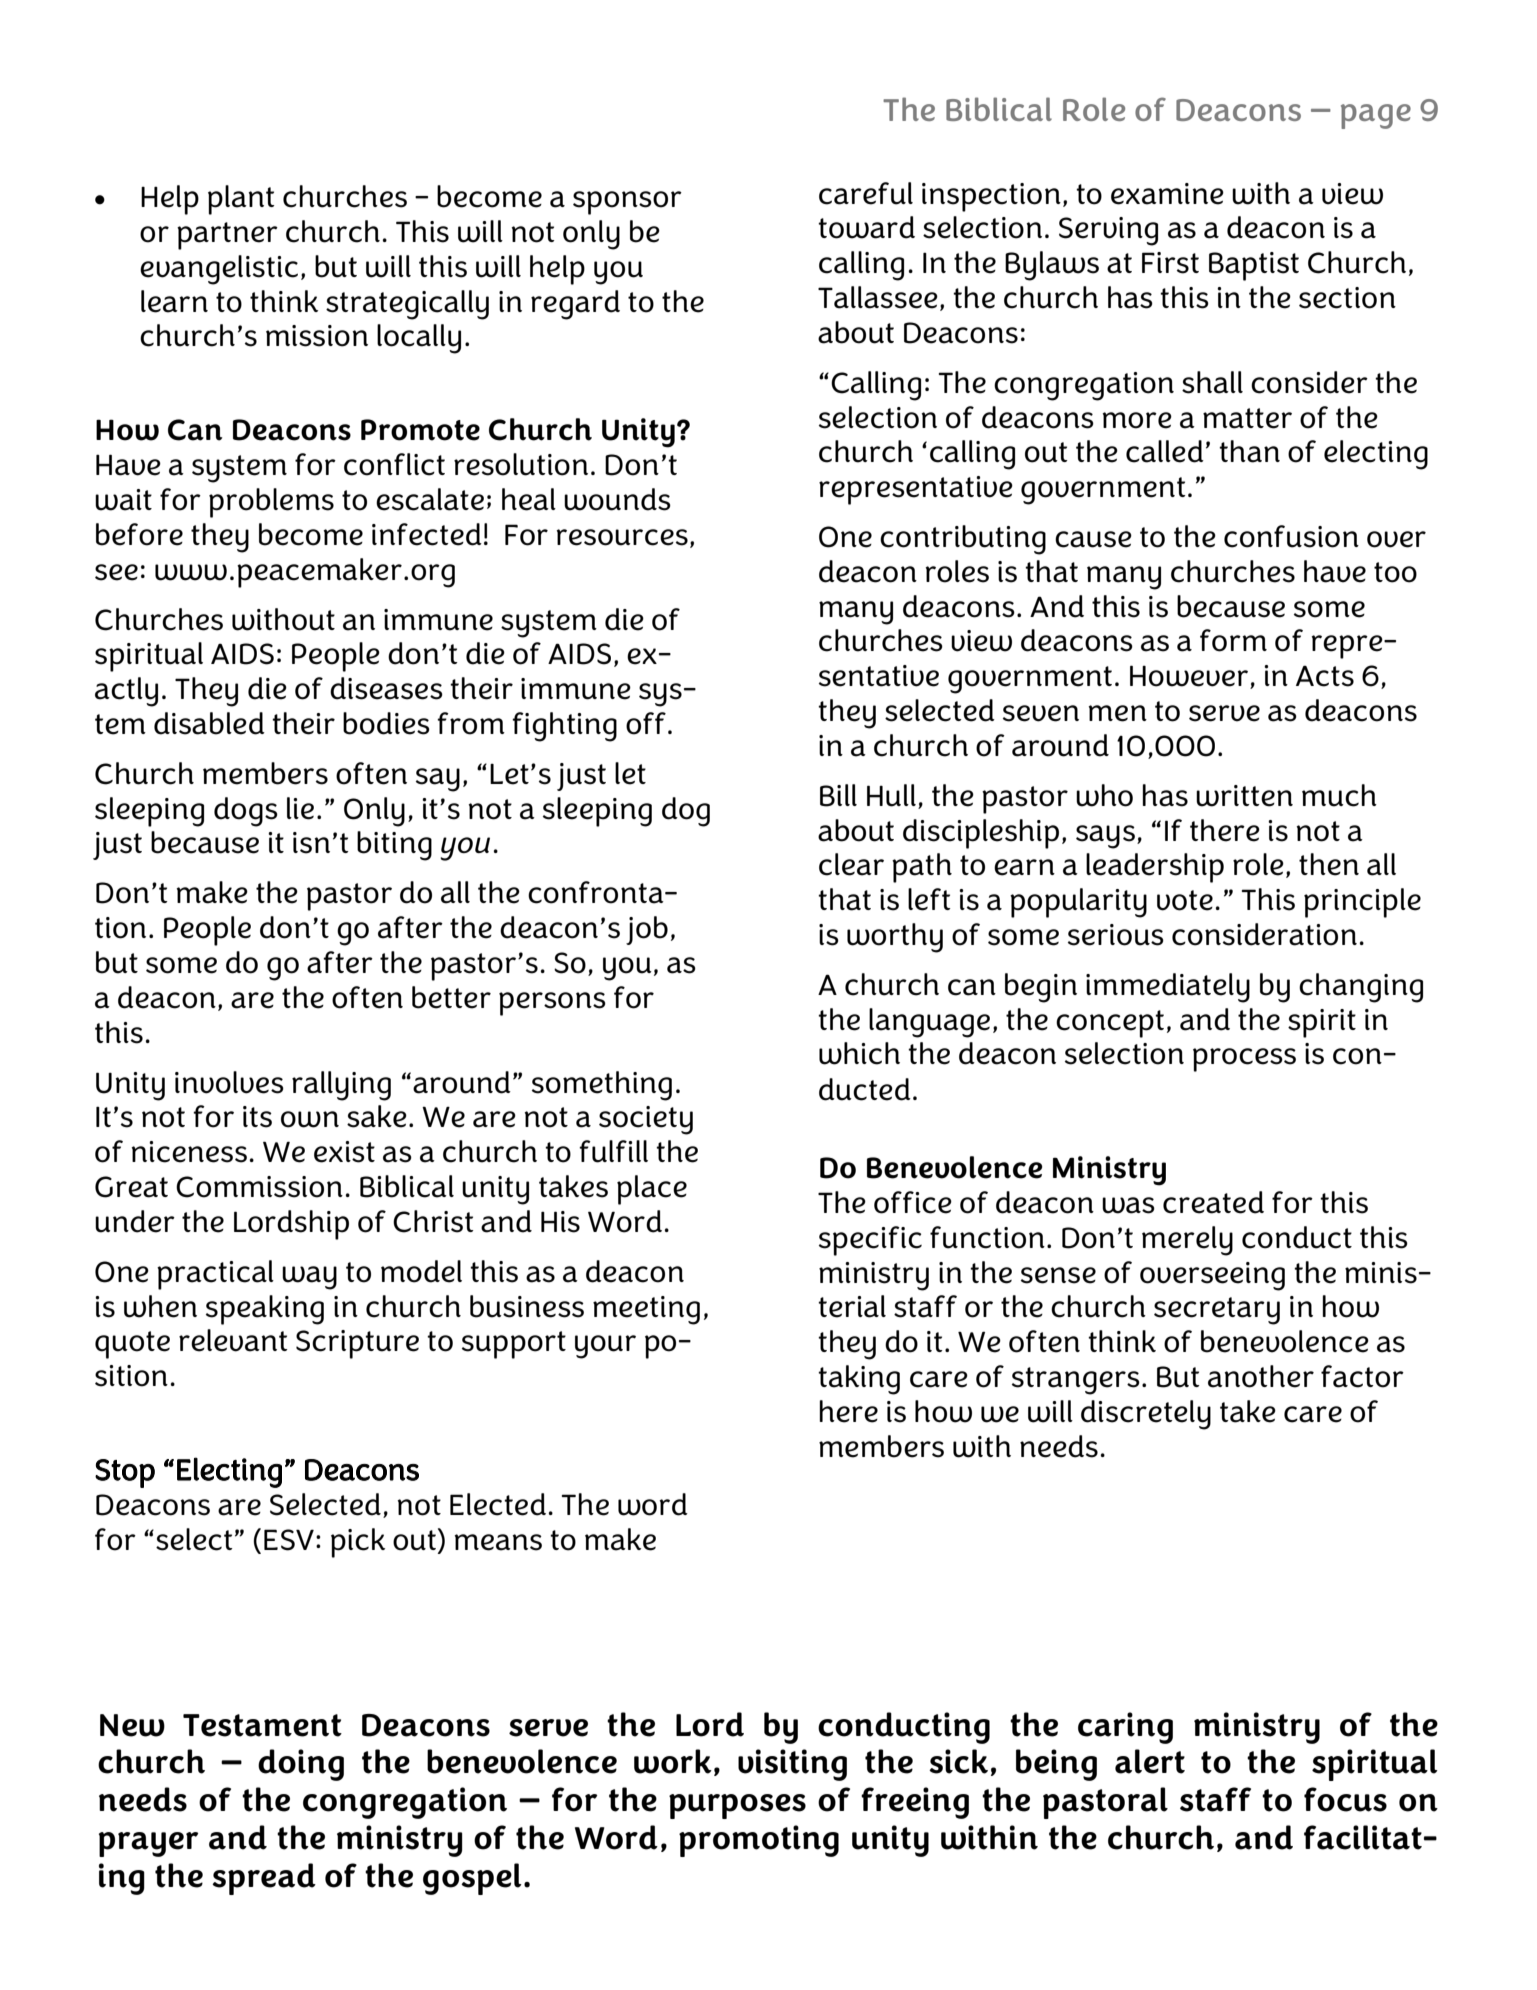 The height and width of the image is (1990, 1537). Describe the element at coordinates (759, 1841) in the image. I see `promoting` at that location.
